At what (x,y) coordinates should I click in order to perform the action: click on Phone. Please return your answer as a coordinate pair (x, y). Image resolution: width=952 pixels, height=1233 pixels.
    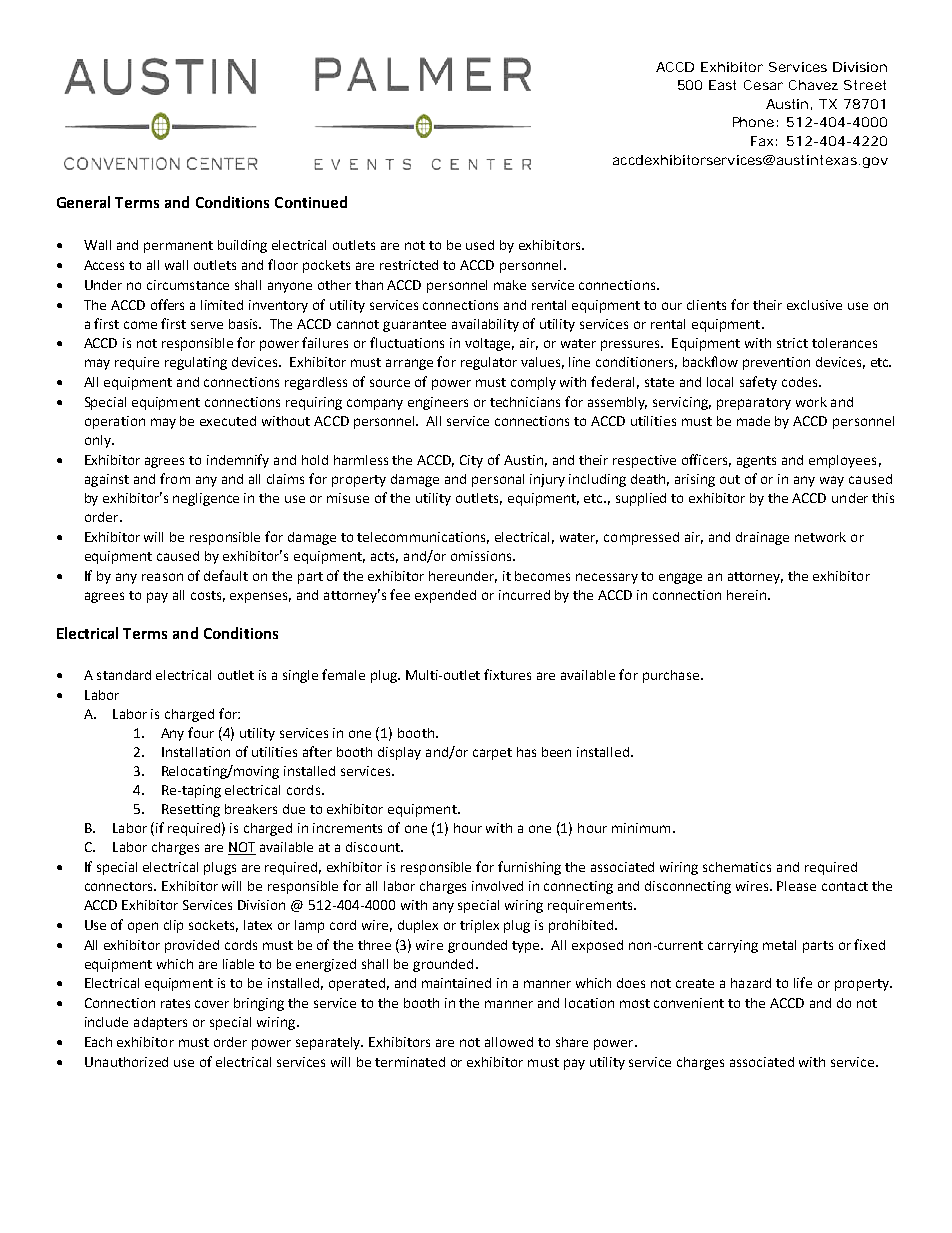
    Looking at the image, I should click on (753, 122).
